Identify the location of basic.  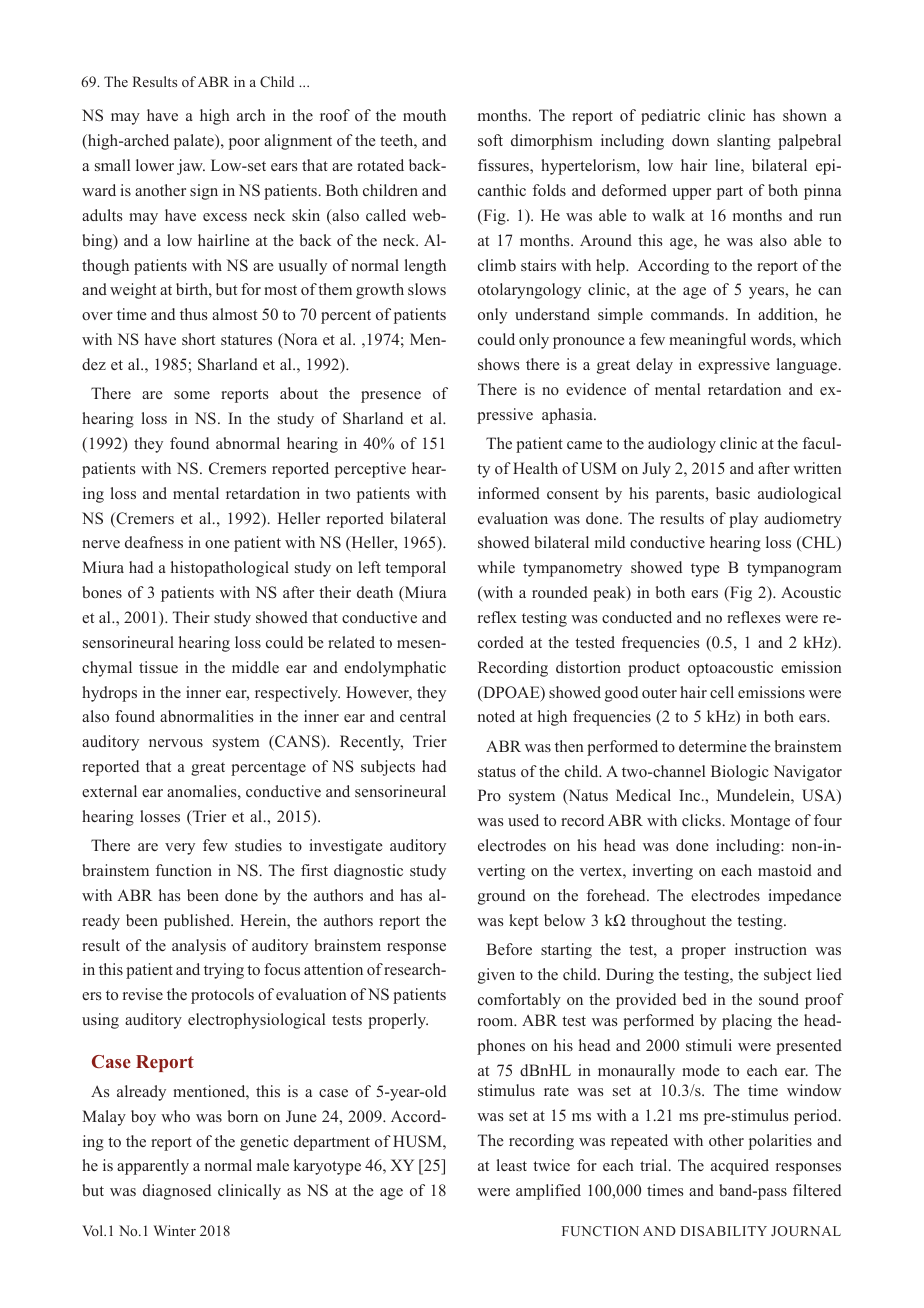
(733, 493).
